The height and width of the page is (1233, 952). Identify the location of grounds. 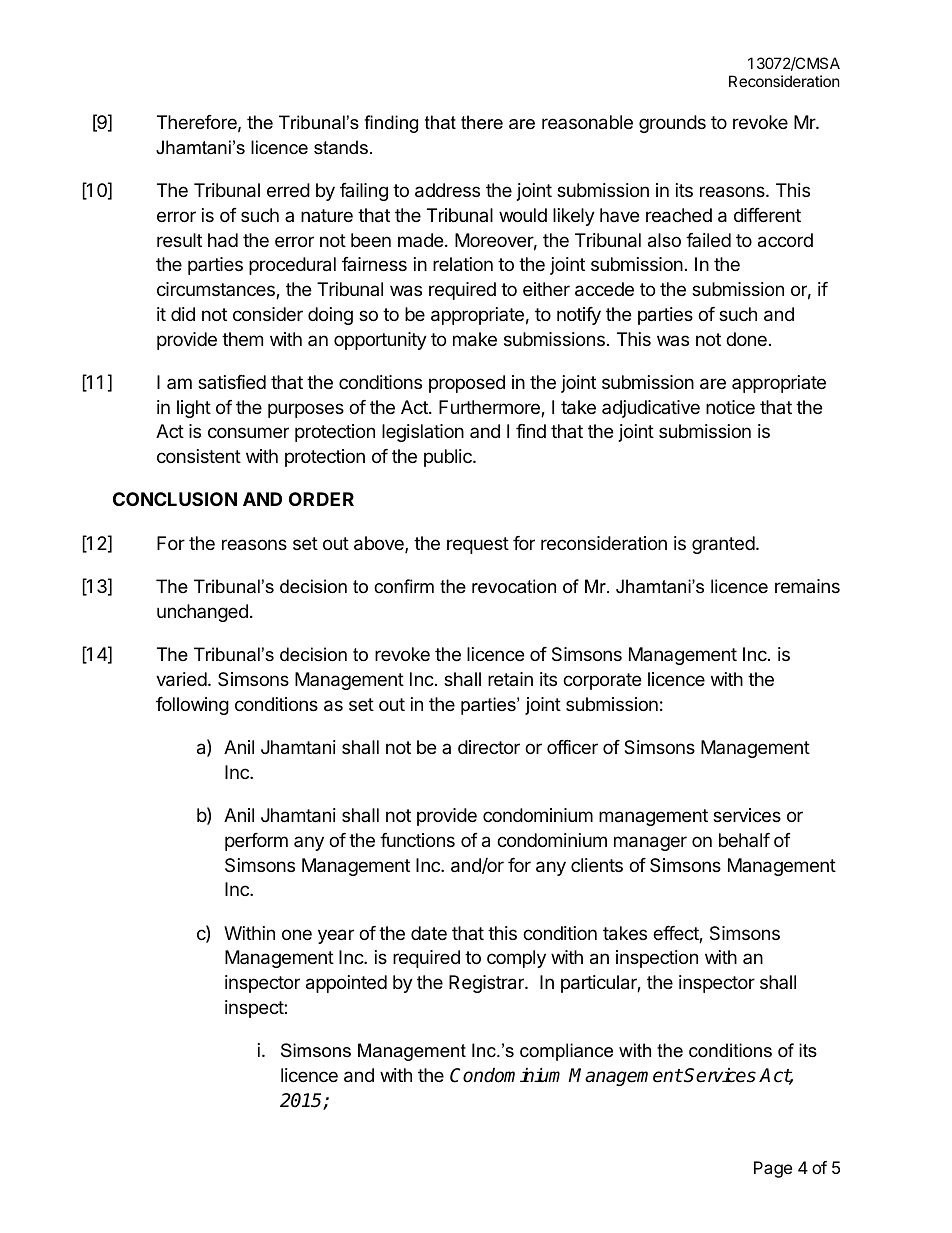
(672, 124).
